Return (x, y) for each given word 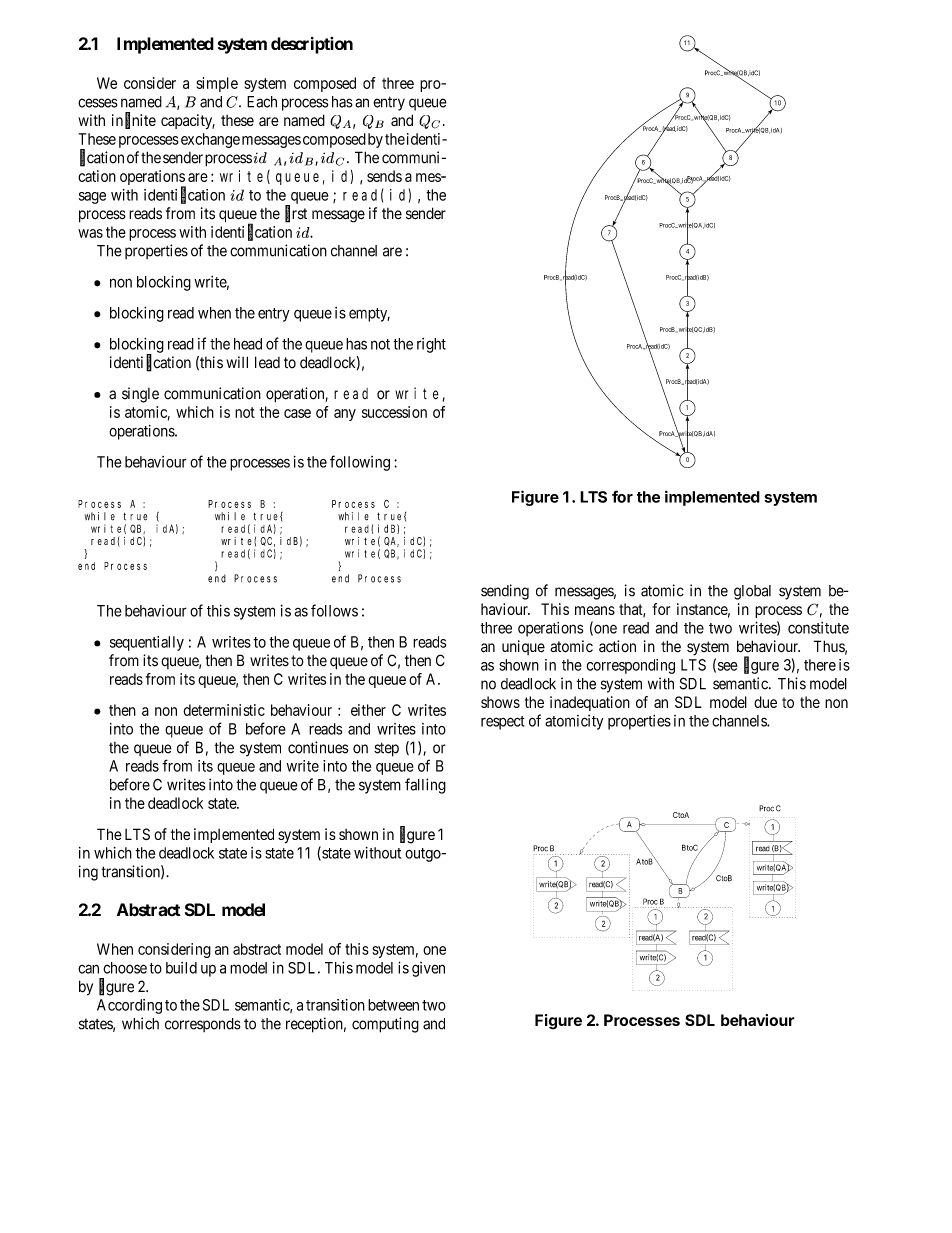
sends (384, 176)
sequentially (147, 643)
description (312, 45)
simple (217, 84)
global (752, 592)
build (181, 968)
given (428, 969)
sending (505, 592)
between (393, 1005)
